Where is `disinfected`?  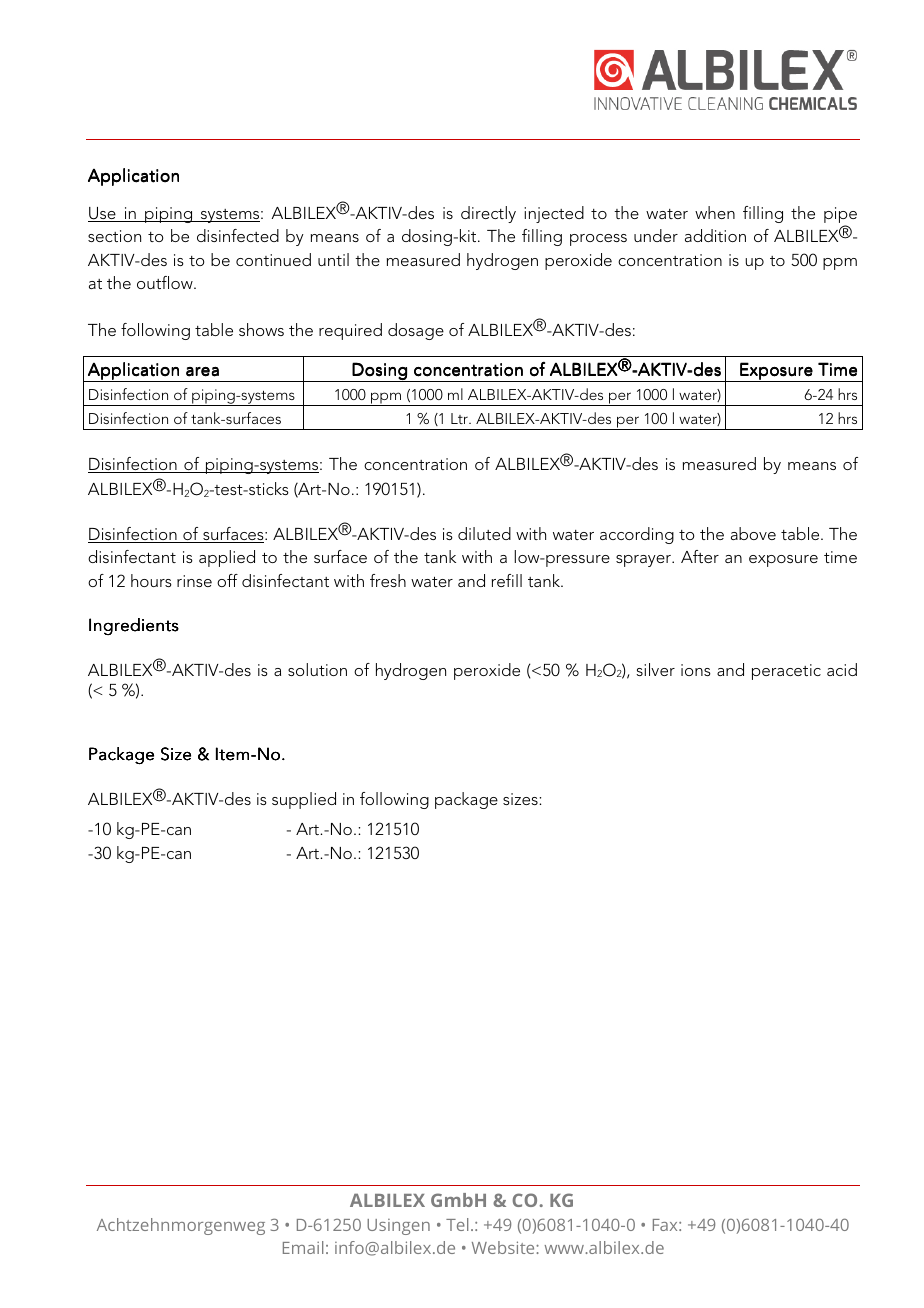 disinfected is located at coordinates (238, 235).
